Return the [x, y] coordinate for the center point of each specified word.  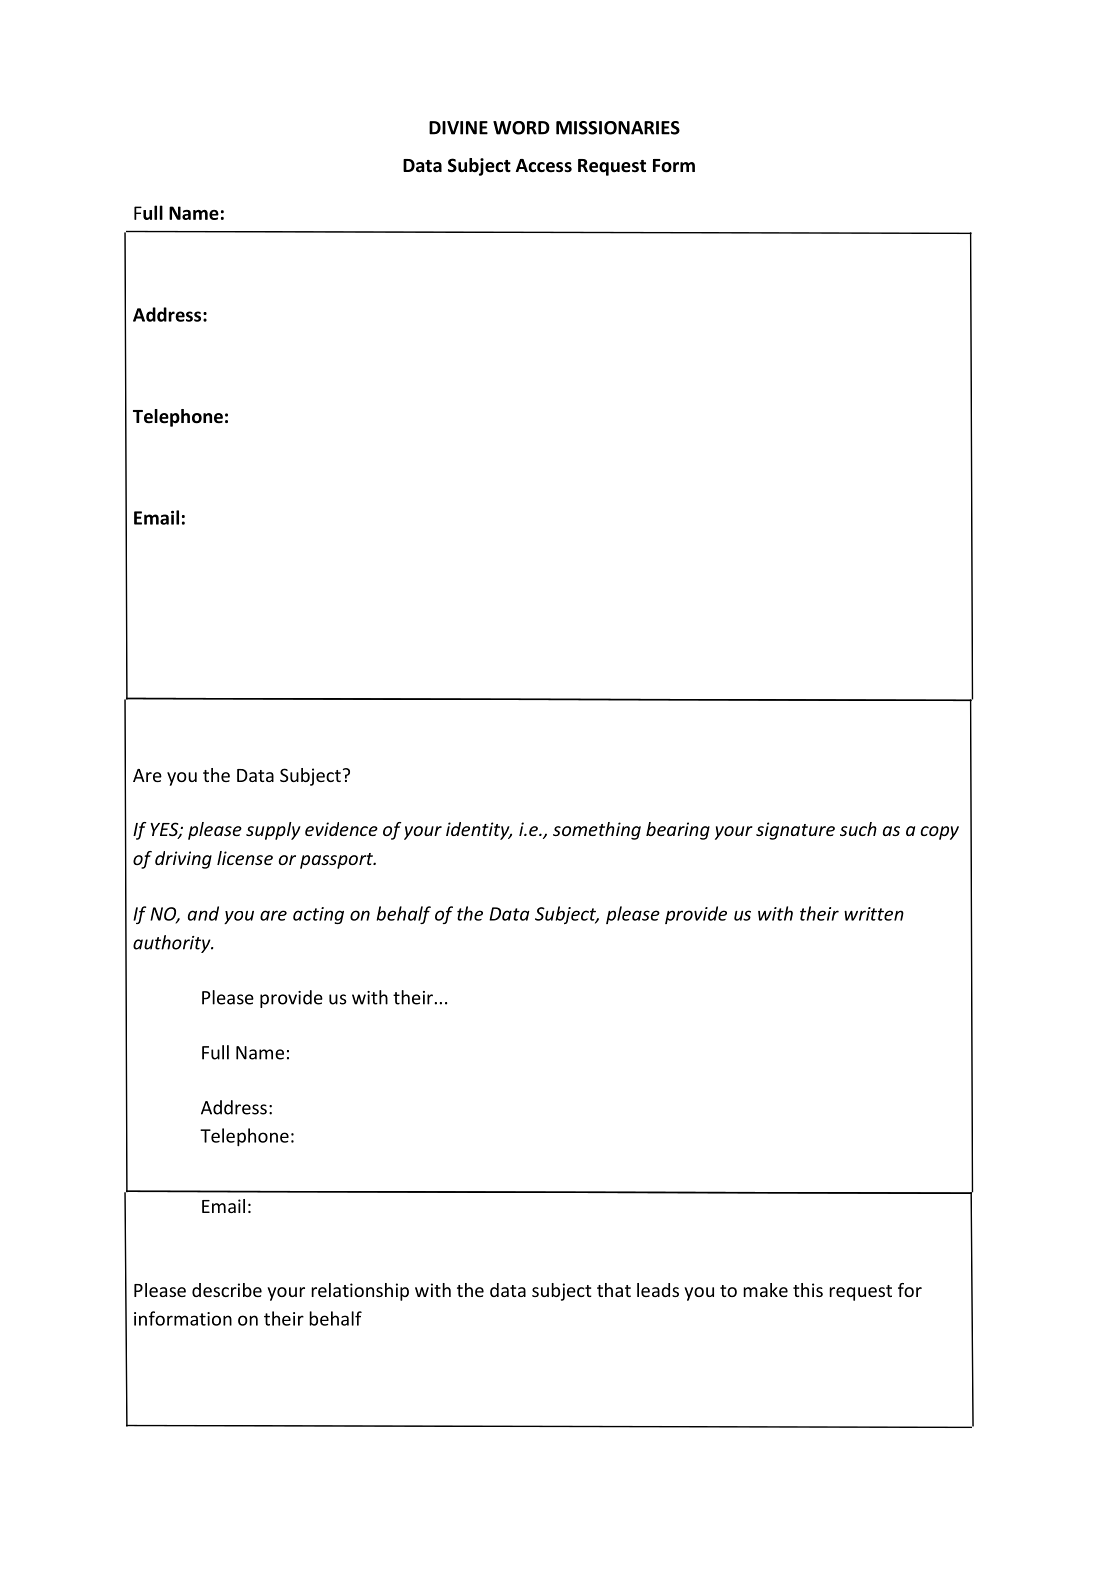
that [614, 1290]
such [858, 829]
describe [227, 1290]
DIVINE [458, 128]
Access [544, 166]
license [245, 858]
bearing [678, 831]
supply [273, 831]
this [808, 1290]
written [874, 914]
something [597, 831]
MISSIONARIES [618, 128]
